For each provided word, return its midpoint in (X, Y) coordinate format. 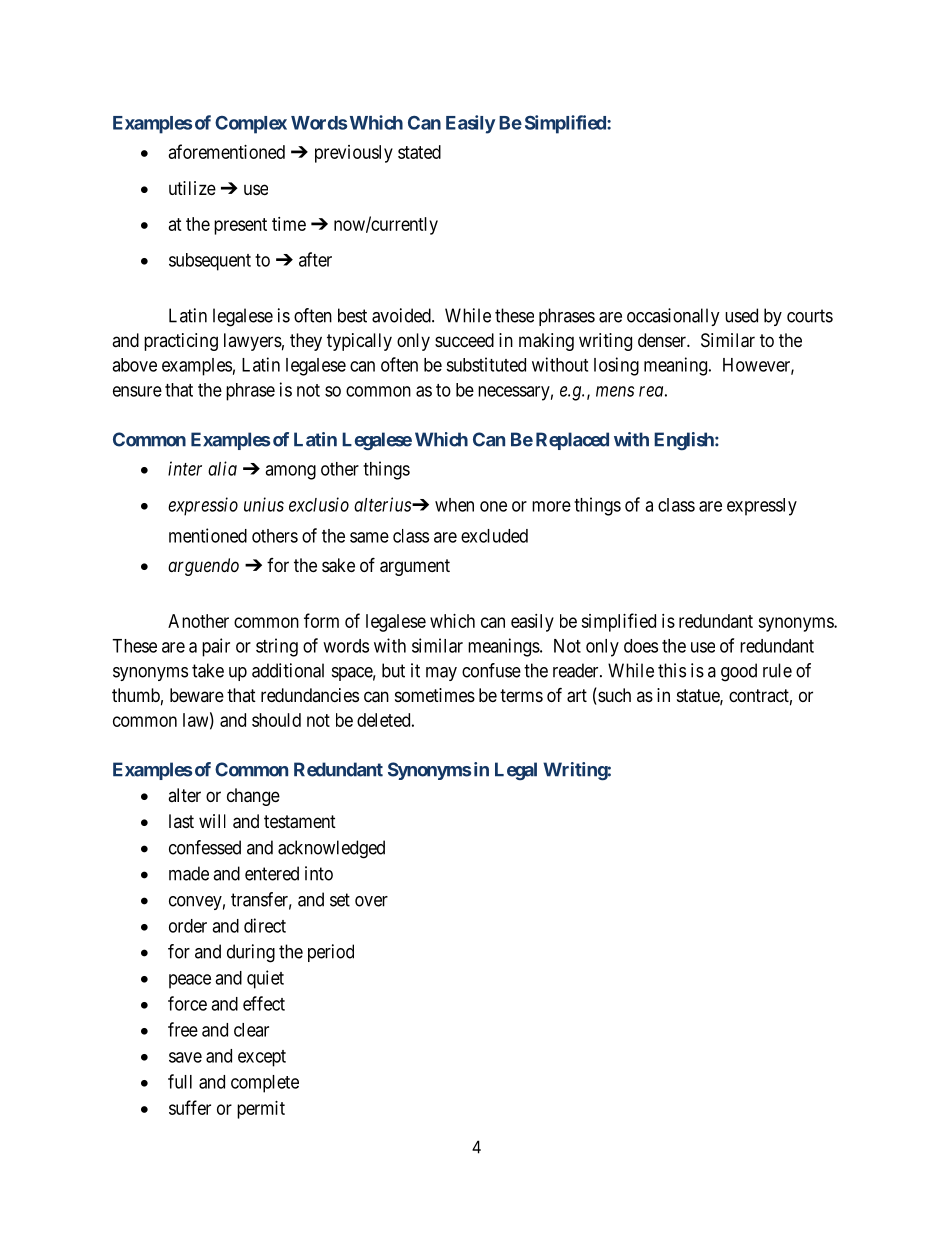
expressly (762, 507)
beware (197, 695)
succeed (464, 340)
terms (521, 695)
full (180, 1081)
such (613, 696)
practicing (181, 342)
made (189, 873)
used (741, 315)
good (739, 672)
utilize (192, 188)
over (371, 901)
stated (419, 152)
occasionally (673, 317)
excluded (494, 536)
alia (222, 468)
